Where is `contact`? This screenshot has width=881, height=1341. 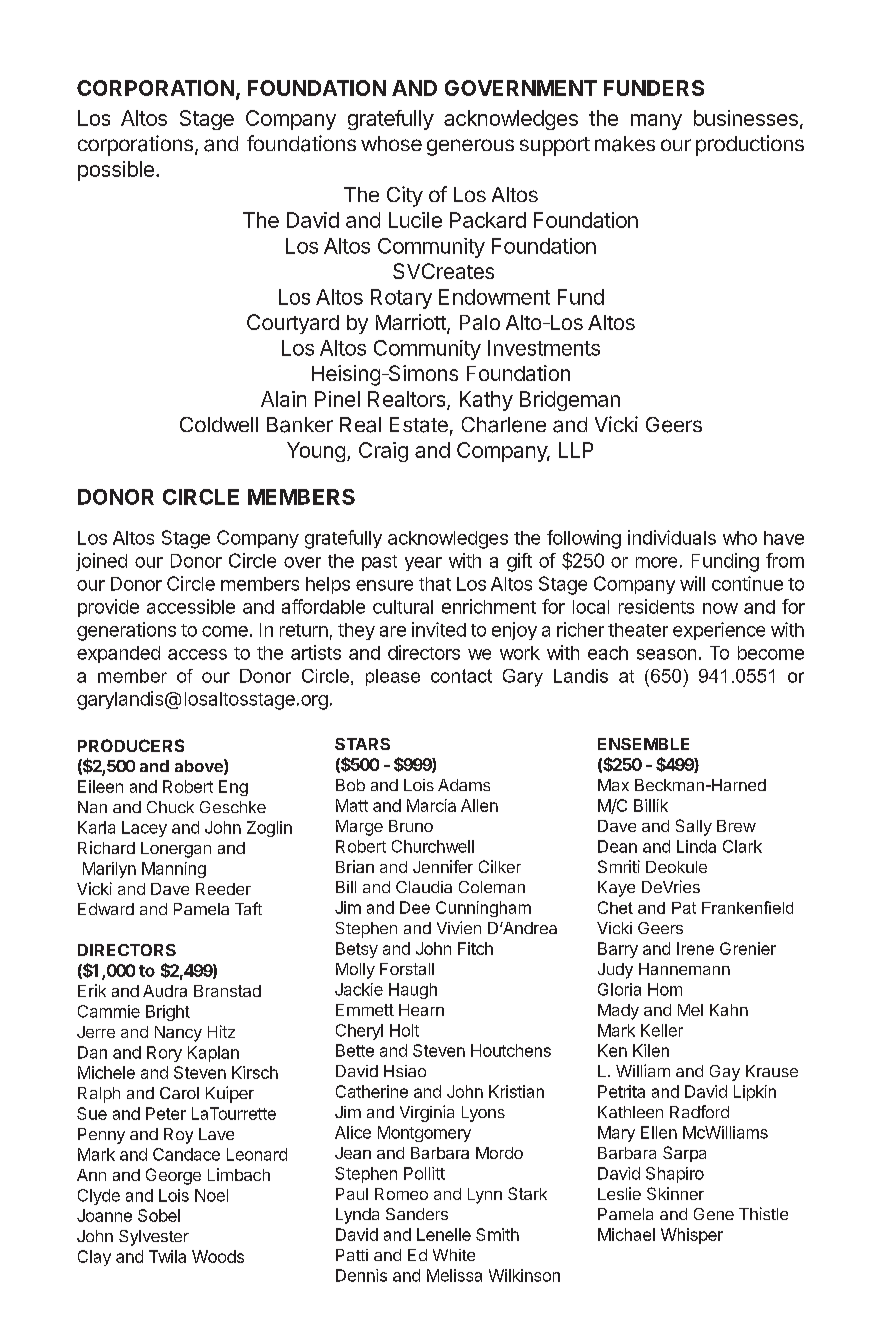 contact is located at coordinates (461, 676).
